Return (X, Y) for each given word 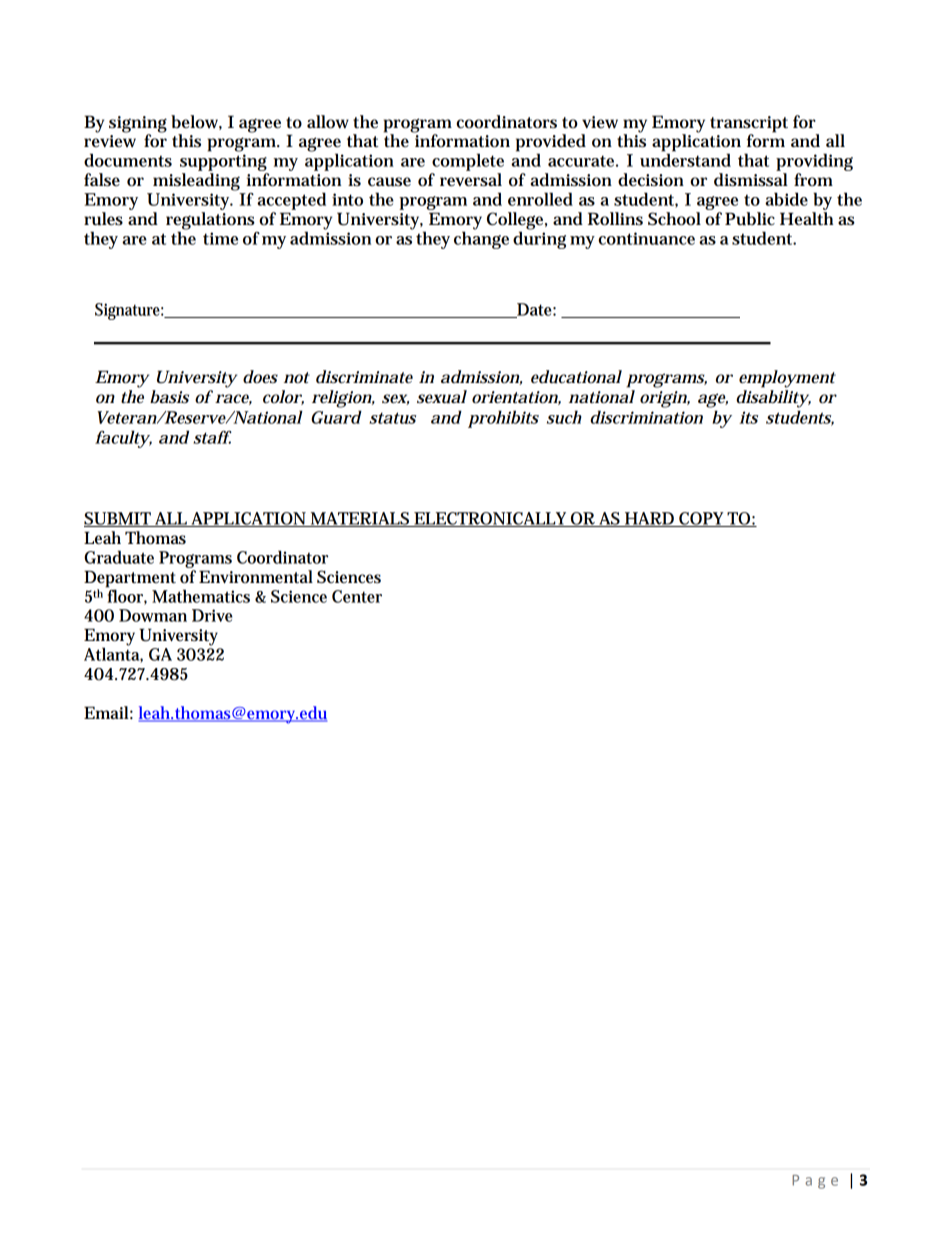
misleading (196, 182)
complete (468, 162)
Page (815, 1182)
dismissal (751, 180)
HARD (649, 519)
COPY (702, 519)
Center (357, 596)
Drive (212, 615)
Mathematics (201, 596)
